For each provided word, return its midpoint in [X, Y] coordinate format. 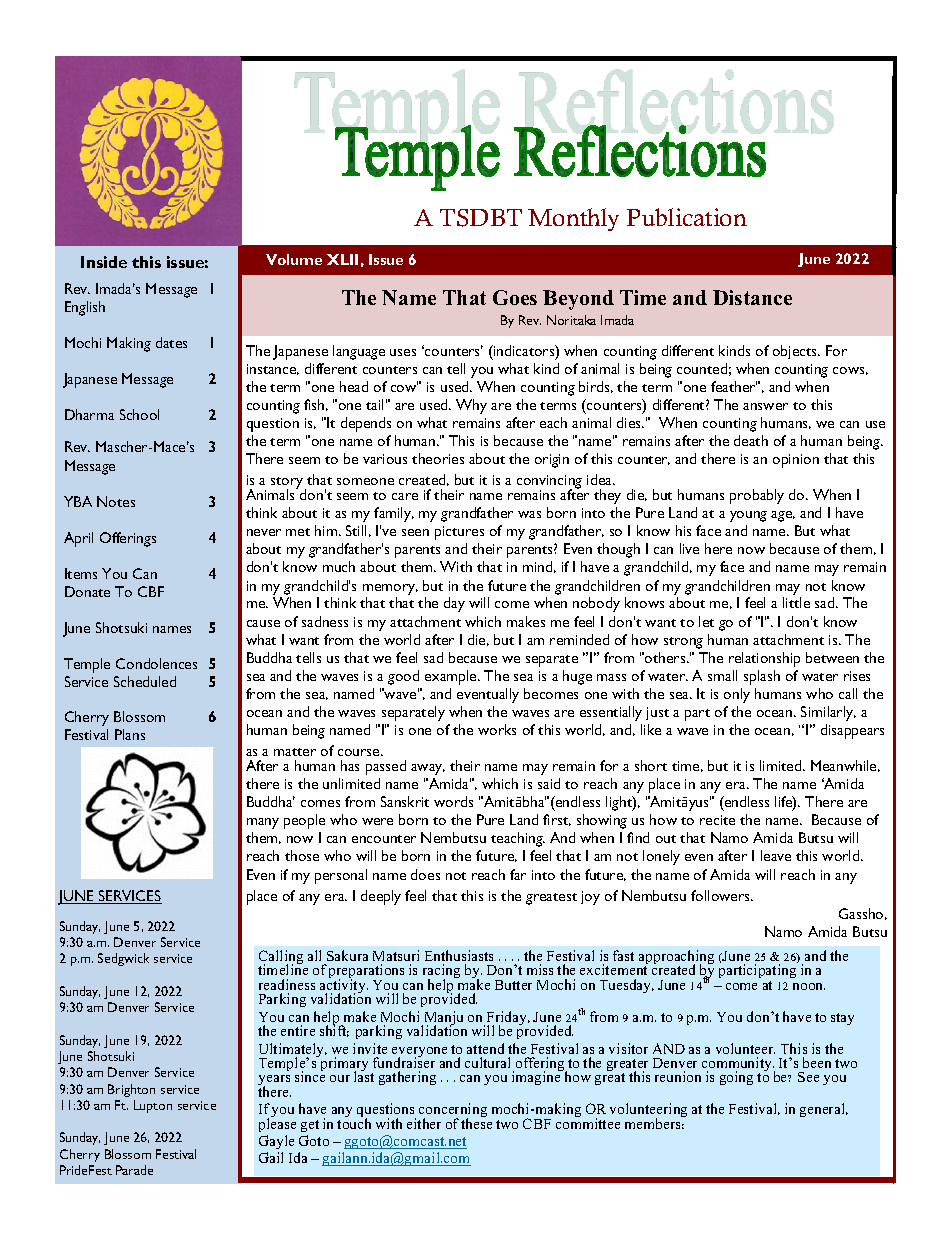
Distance [752, 297]
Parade [134, 1170]
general [824, 1110]
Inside [104, 262]
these [476, 1122]
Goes [515, 297]
